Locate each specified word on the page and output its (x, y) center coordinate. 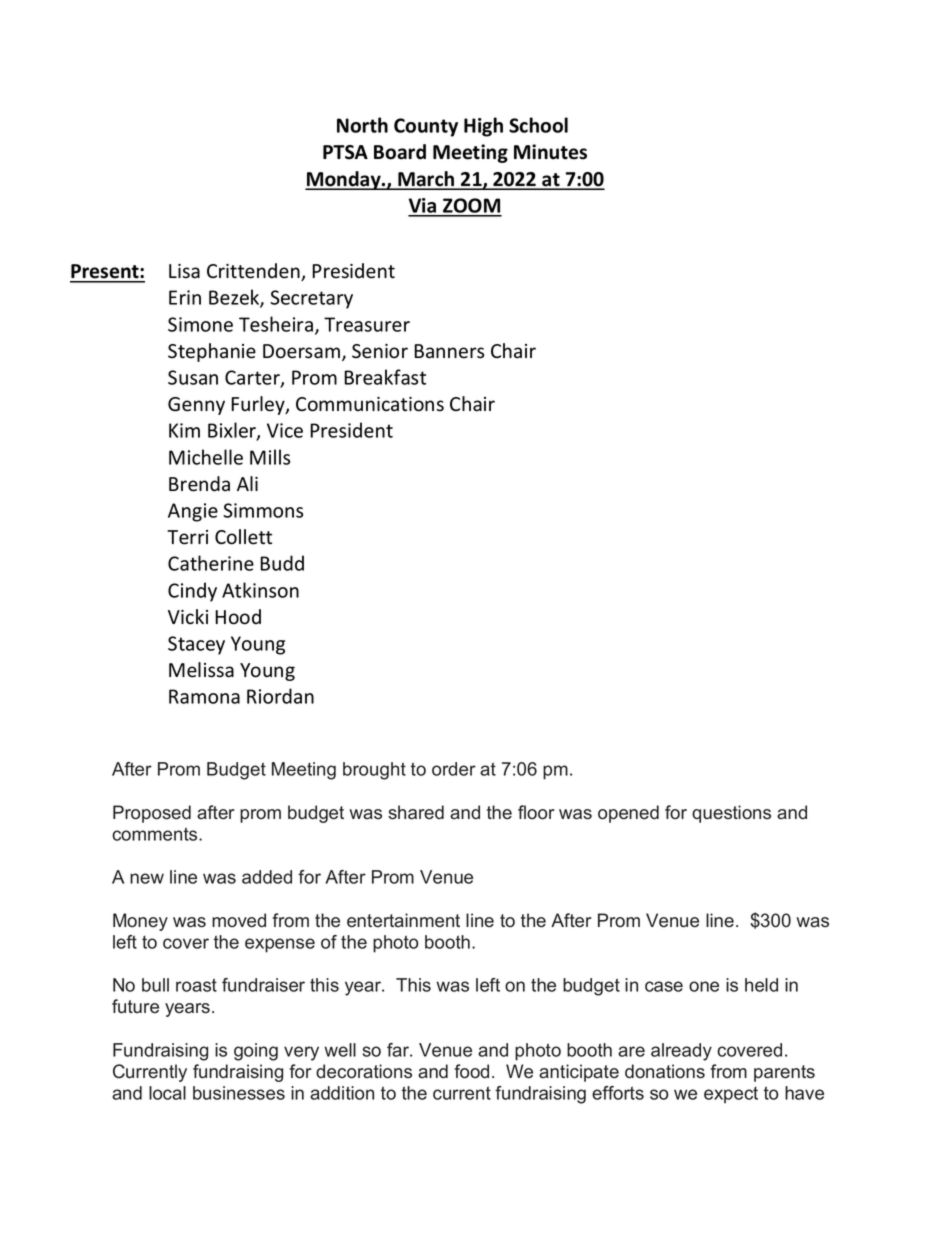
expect (731, 1095)
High (483, 127)
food (471, 1071)
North (362, 125)
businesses (239, 1093)
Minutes (550, 152)
